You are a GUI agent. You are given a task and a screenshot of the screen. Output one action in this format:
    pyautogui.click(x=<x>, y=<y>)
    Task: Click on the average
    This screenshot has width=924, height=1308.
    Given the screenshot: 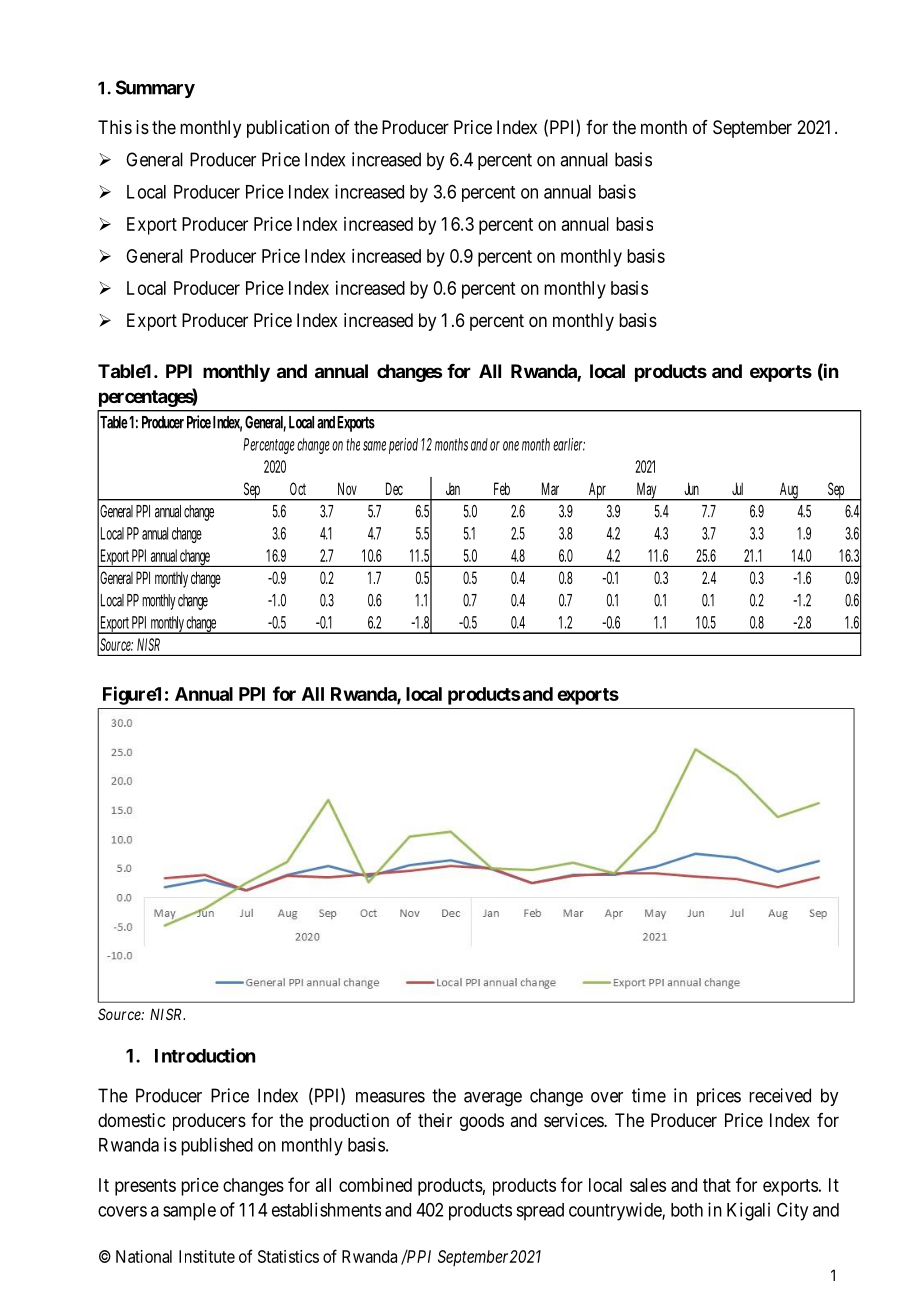 What is the action you would take?
    pyautogui.click(x=493, y=1099)
